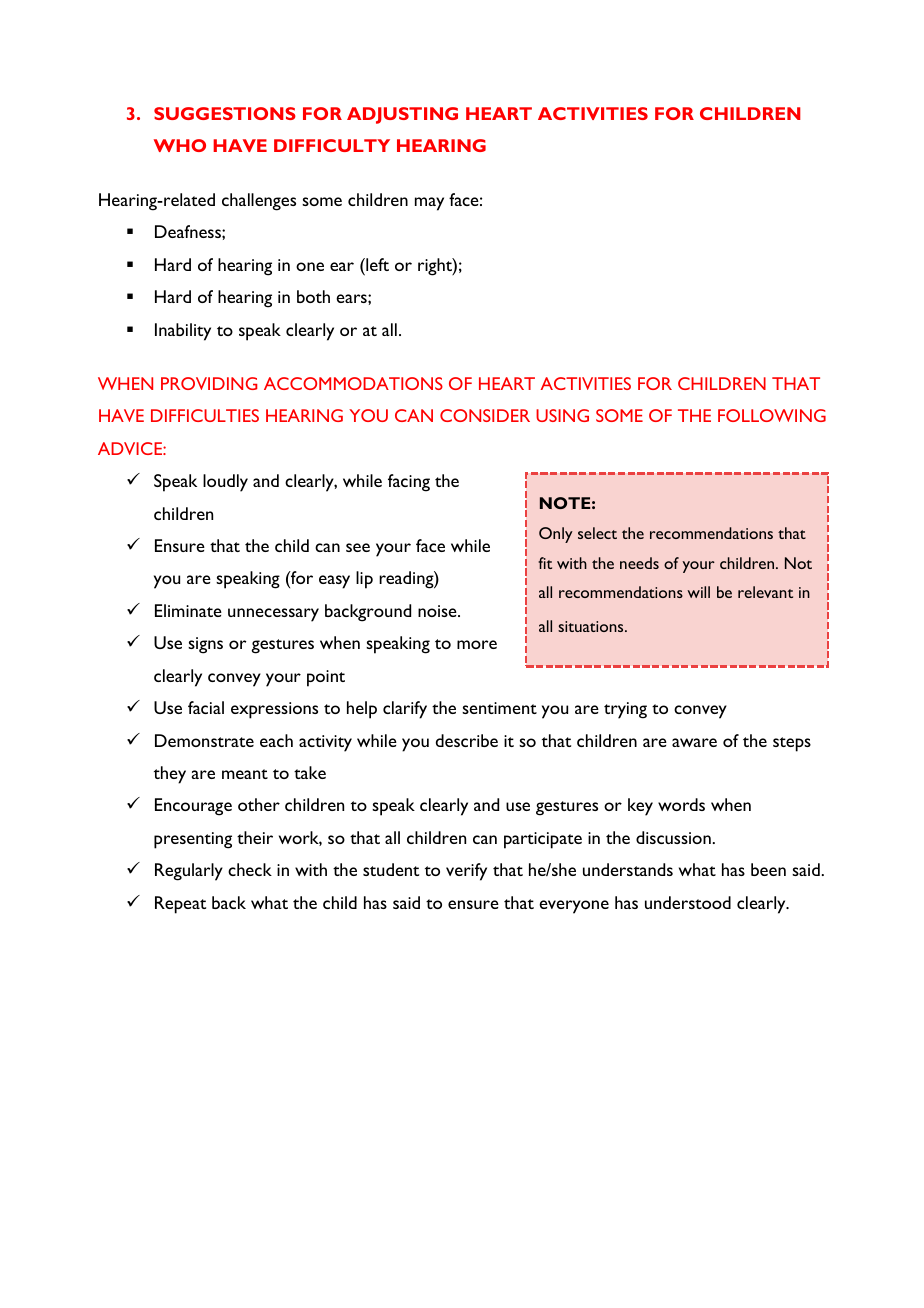 Image resolution: width=924 pixels, height=1308 pixels. What do you see at coordinates (466, 872) in the document?
I see `verify` at bounding box center [466, 872].
